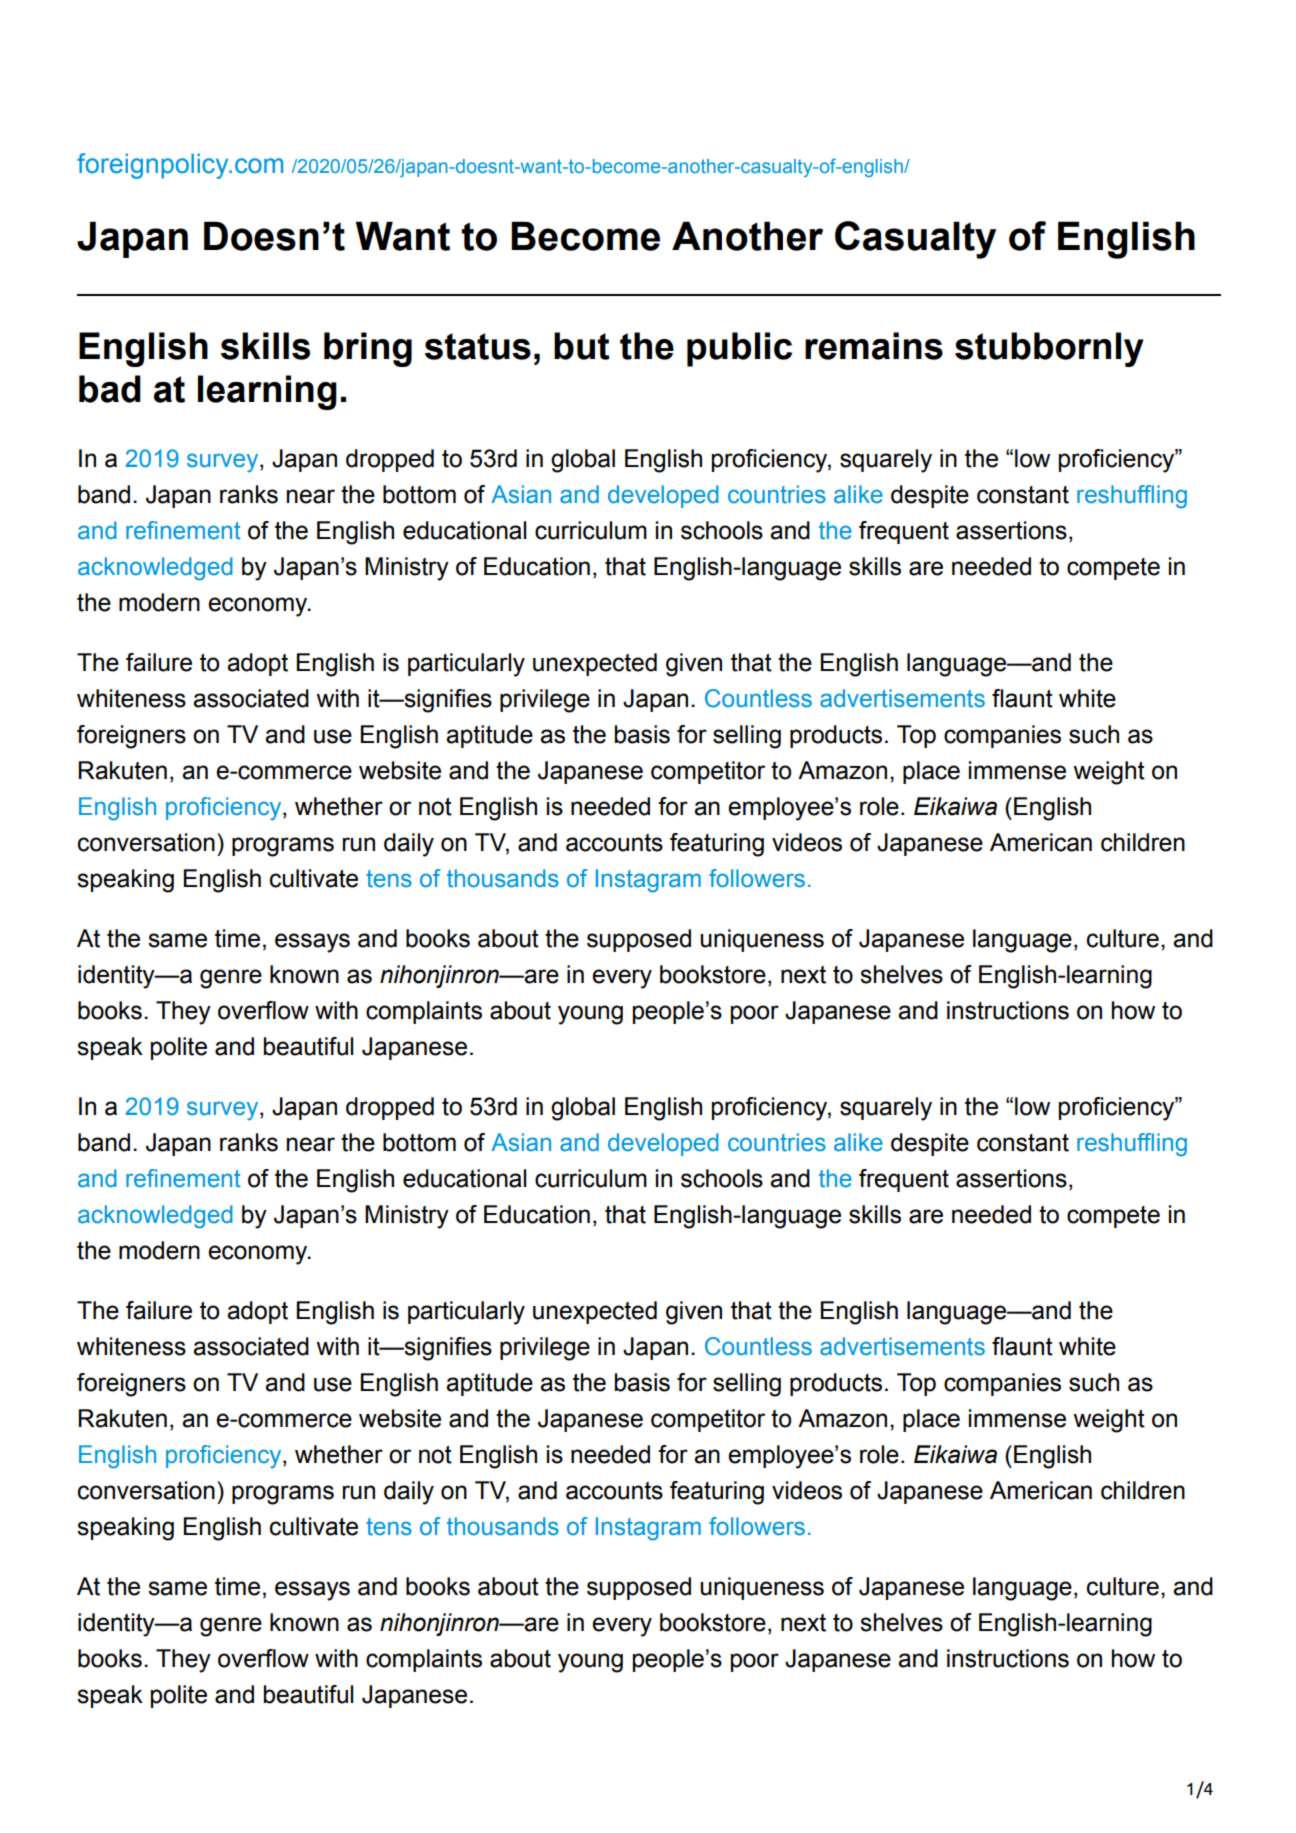 Image resolution: width=1296 pixels, height=1833 pixels. What do you see at coordinates (110, 389) in the document?
I see `bad` at bounding box center [110, 389].
